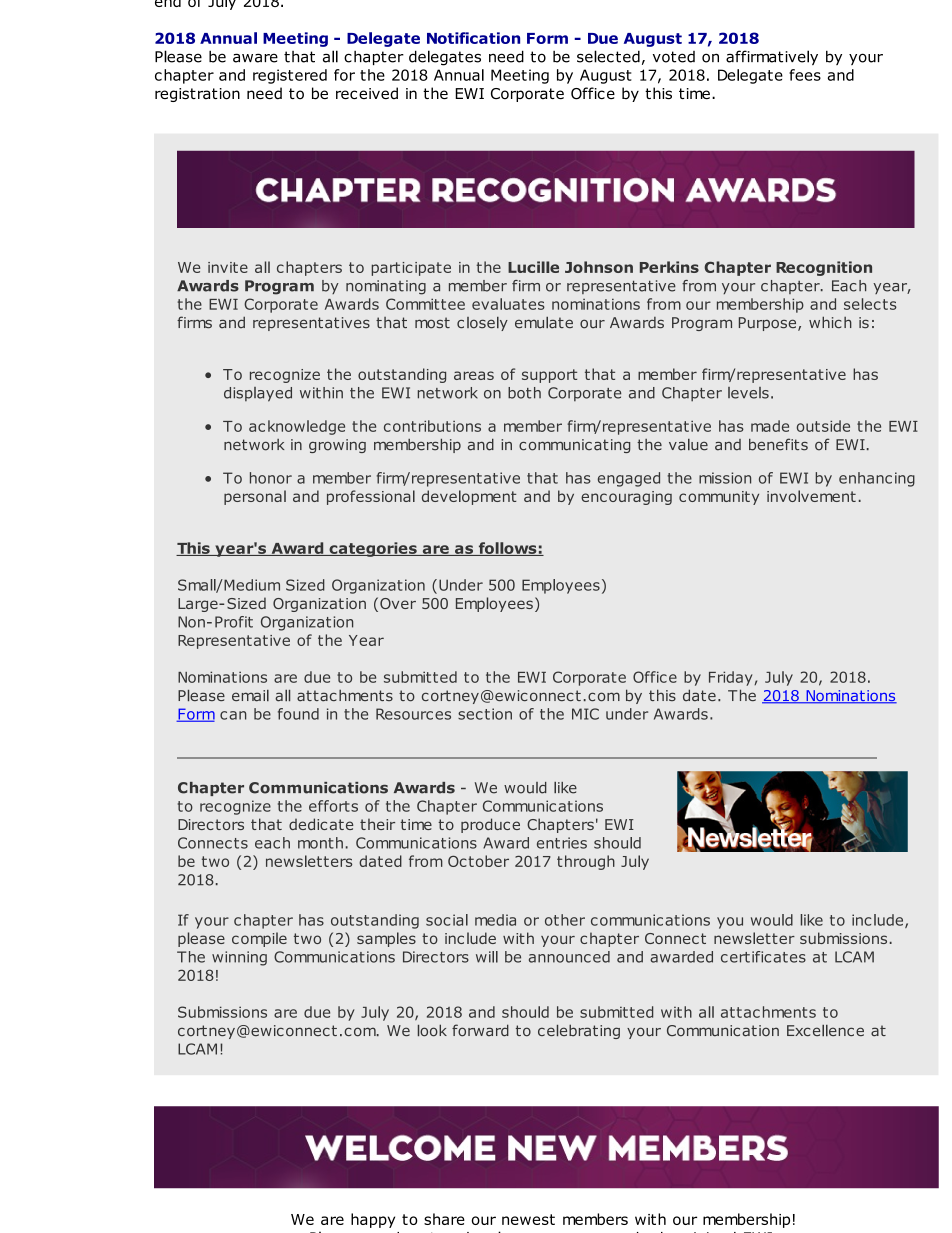 Image resolution: width=952 pixels, height=1233 pixels. Describe the element at coordinates (805, 75) in the screenshot. I see `fees` at that location.
